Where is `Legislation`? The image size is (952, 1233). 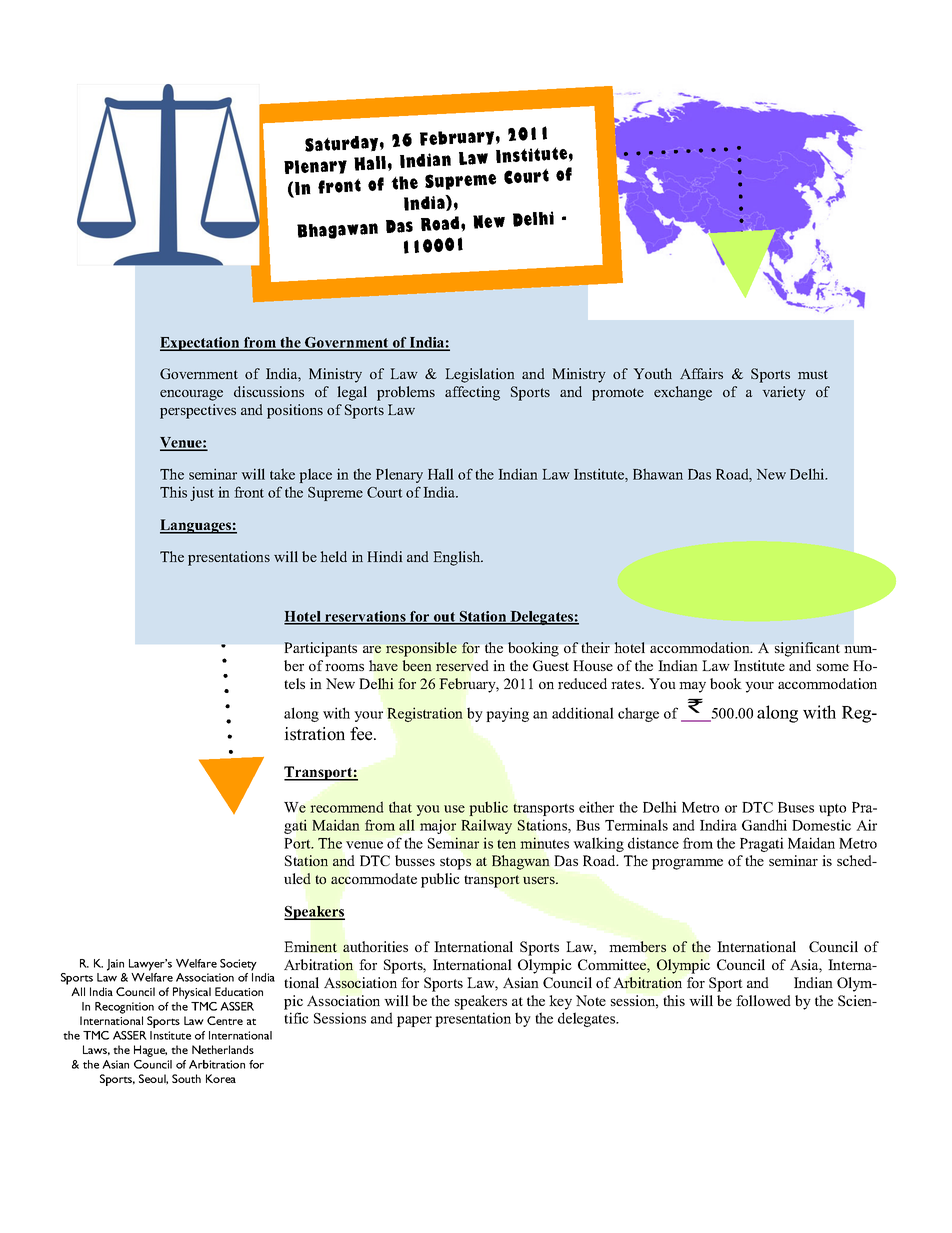
Legislation is located at coordinates (479, 375).
